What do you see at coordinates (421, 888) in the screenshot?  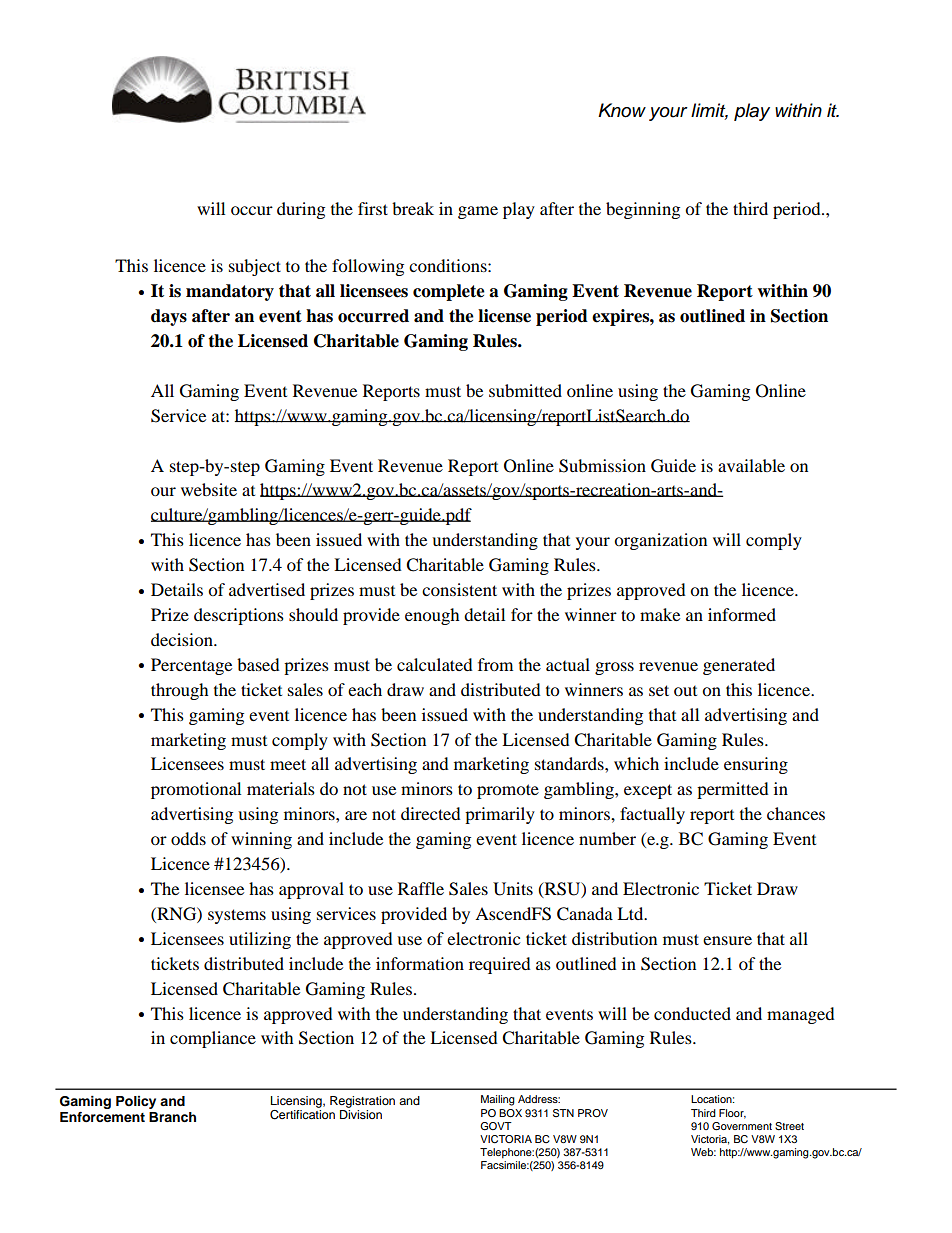 I see `Raffle` at bounding box center [421, 888].
